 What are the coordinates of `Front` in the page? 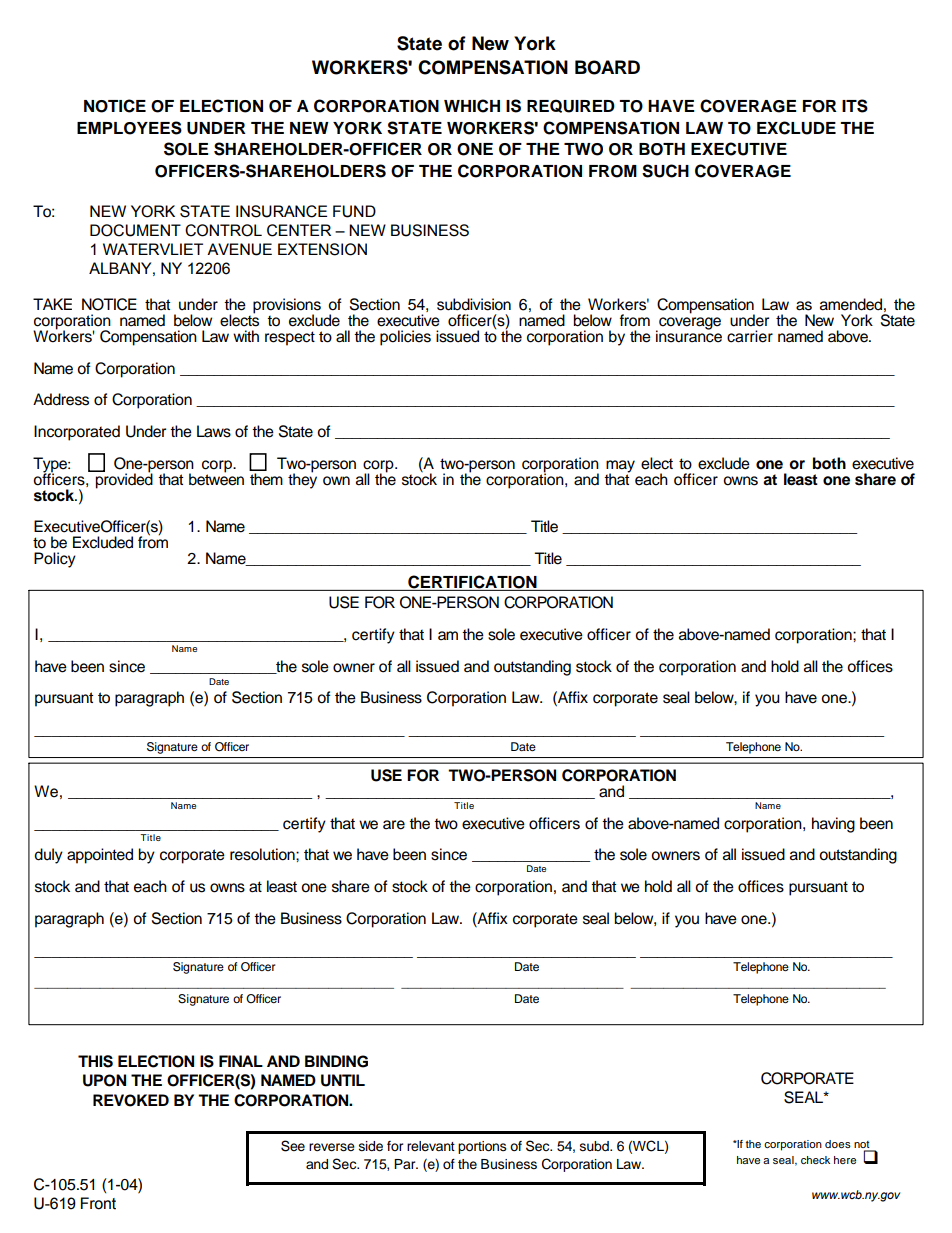 It's located at (98, 1203).
